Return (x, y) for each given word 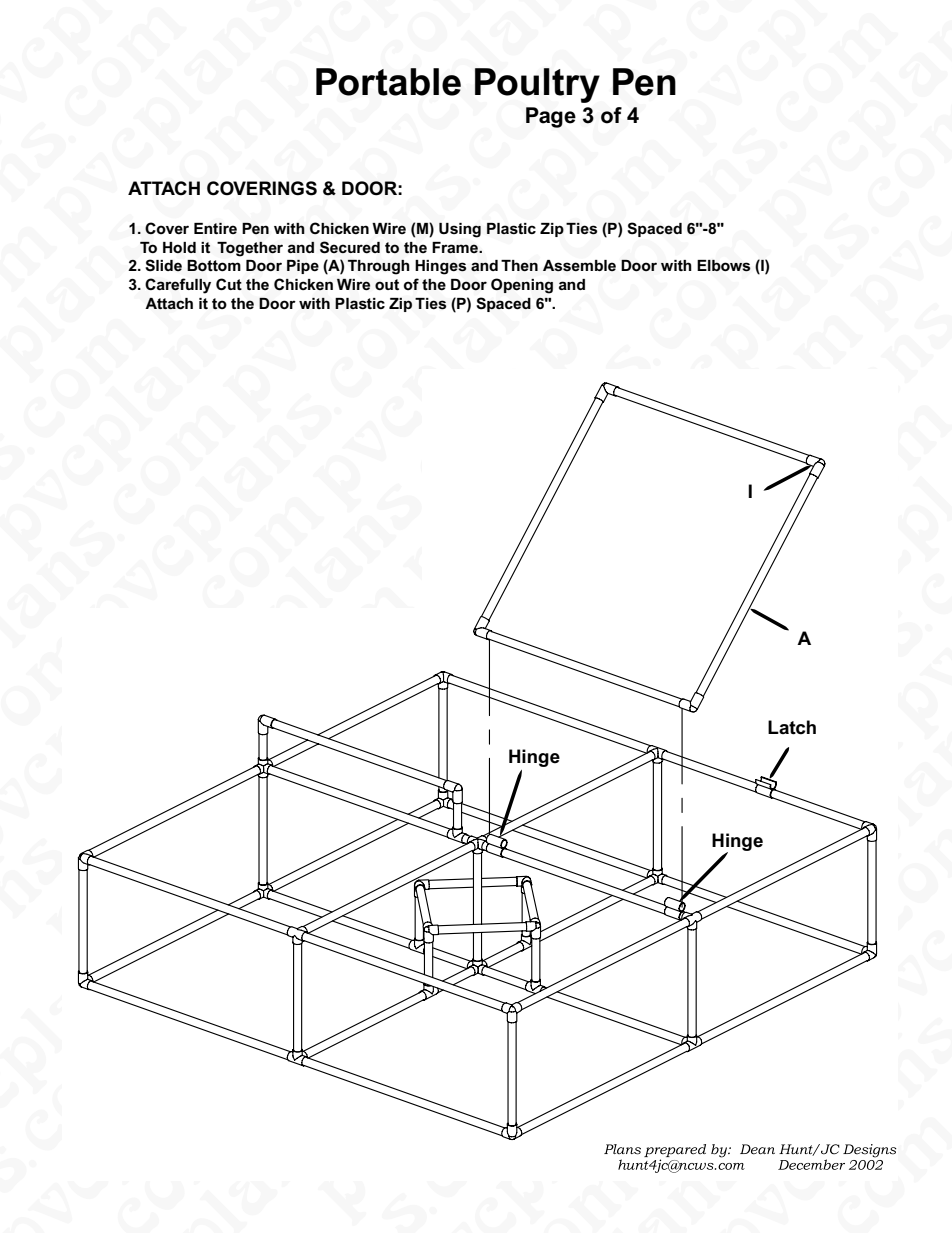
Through (379, 267)
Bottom (214, 266)
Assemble (579, 266)
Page (551, 117)
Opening (522, 286)
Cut (229, 284)
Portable (388, 82)
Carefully (178, 286)
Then (519, 266)
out (387, 284)
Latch (792, 727)
